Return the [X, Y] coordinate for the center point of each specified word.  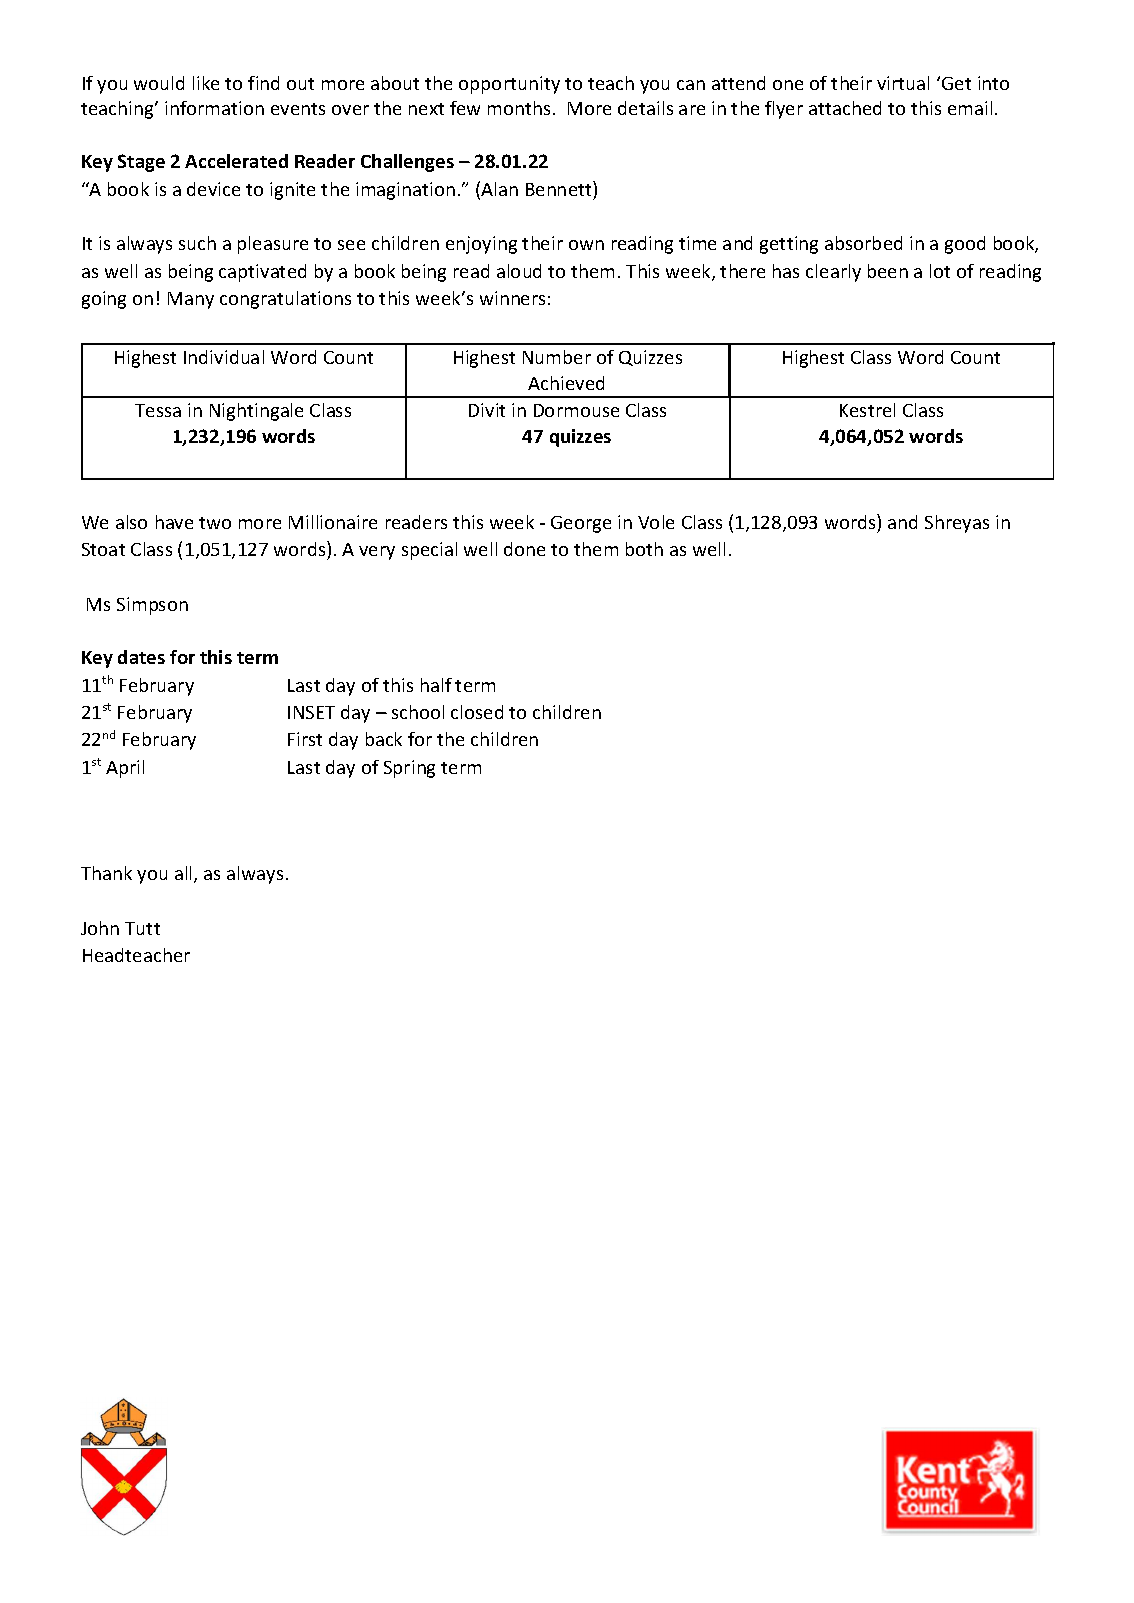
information [214, 108]
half [436, 685]
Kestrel [867, 410]
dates [141, 657]
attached [845, 108]
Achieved [566, 383]
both [644, 549]
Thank [106, 873]
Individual [224, 357]
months [519, 108]
